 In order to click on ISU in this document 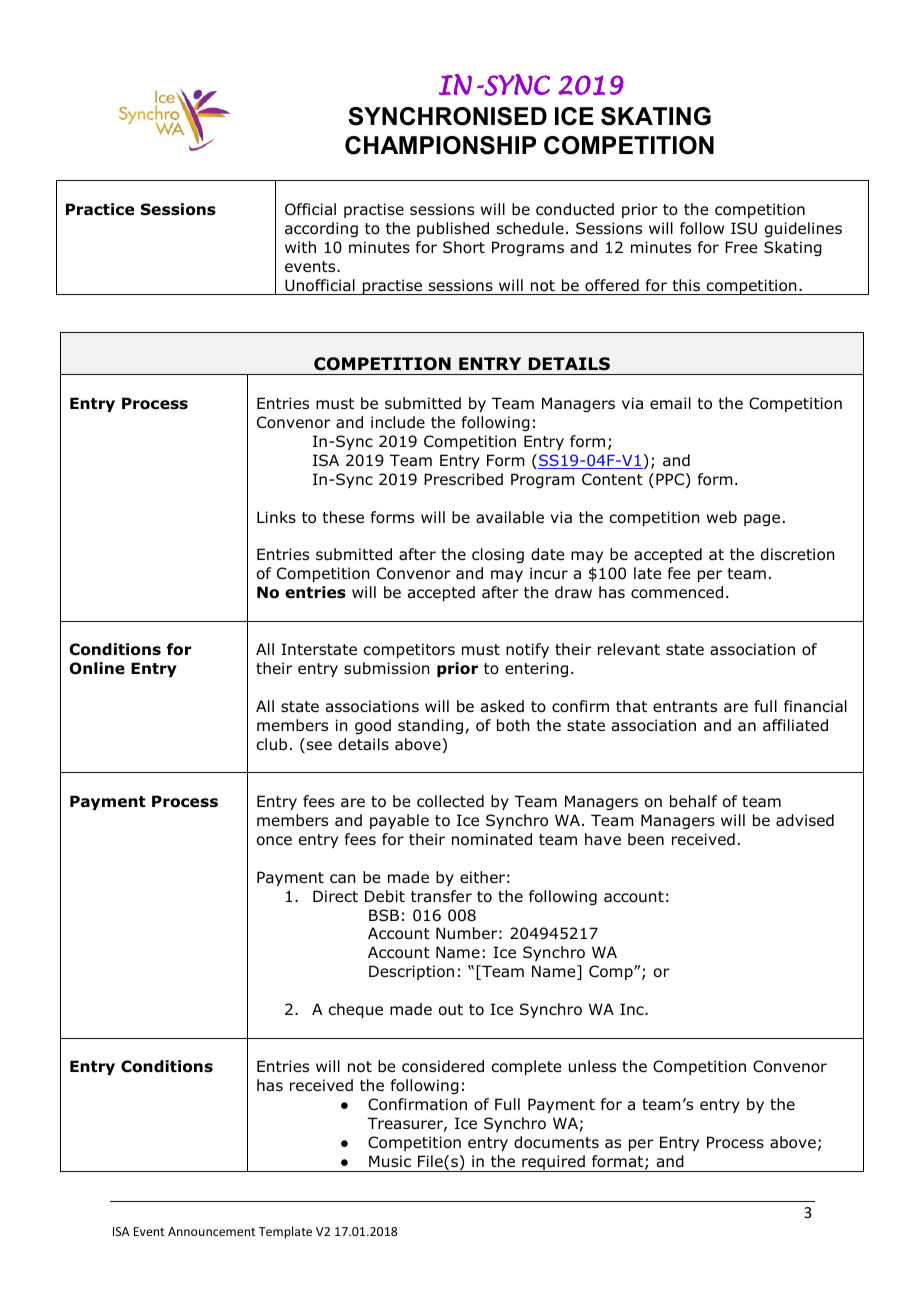, I will do `click(744, 228)`.
